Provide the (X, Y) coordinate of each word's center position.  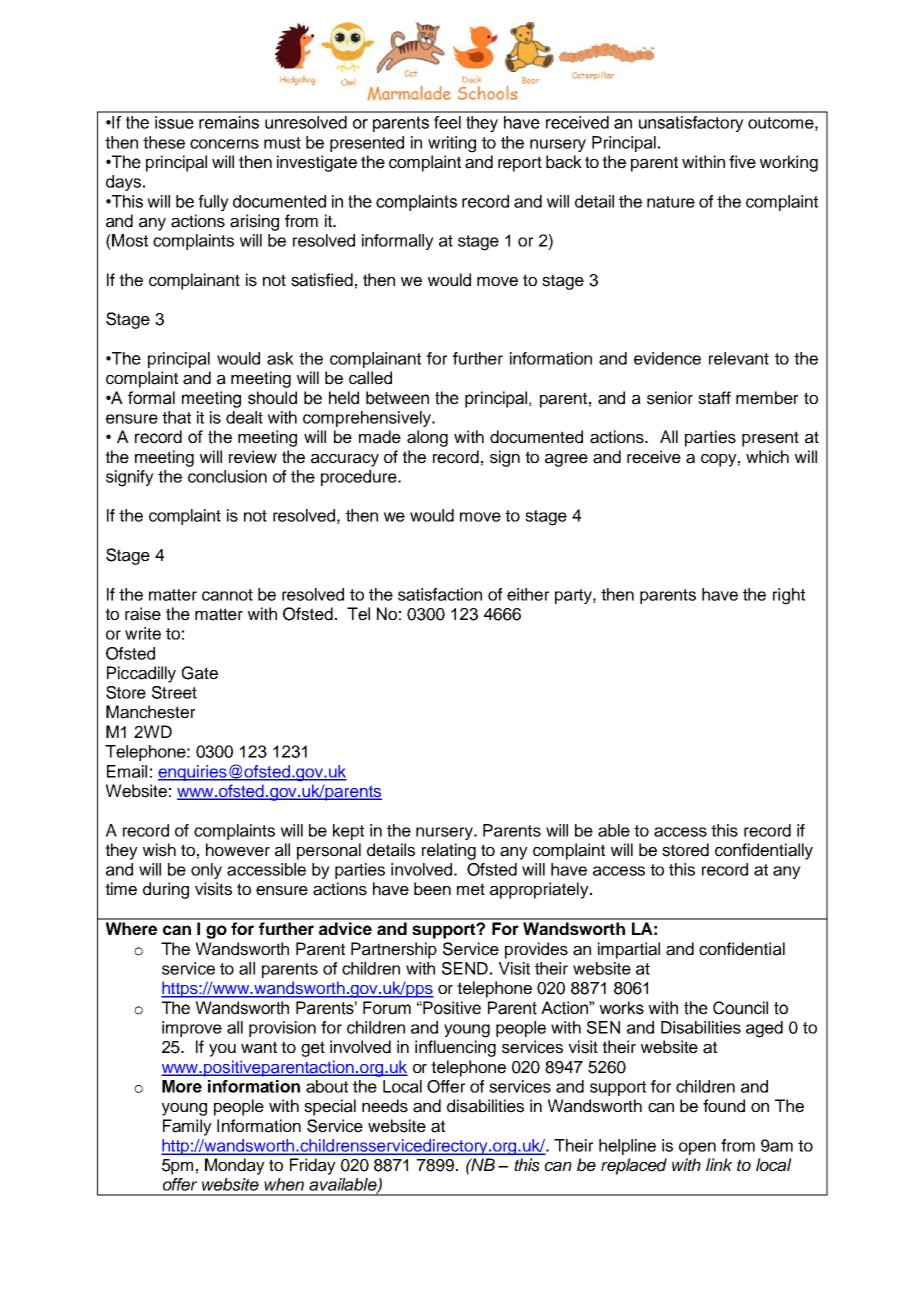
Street (174, 692)
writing (452, 144)
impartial (629, 950)
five (742, 162)
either (528, 594)
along (427, 438)
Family (187, 1127)
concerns (224, 144)
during (166, 890)
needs (385, 1106)
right (789, 596)
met (471, 889)
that (176, 417)
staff (714, 398)
